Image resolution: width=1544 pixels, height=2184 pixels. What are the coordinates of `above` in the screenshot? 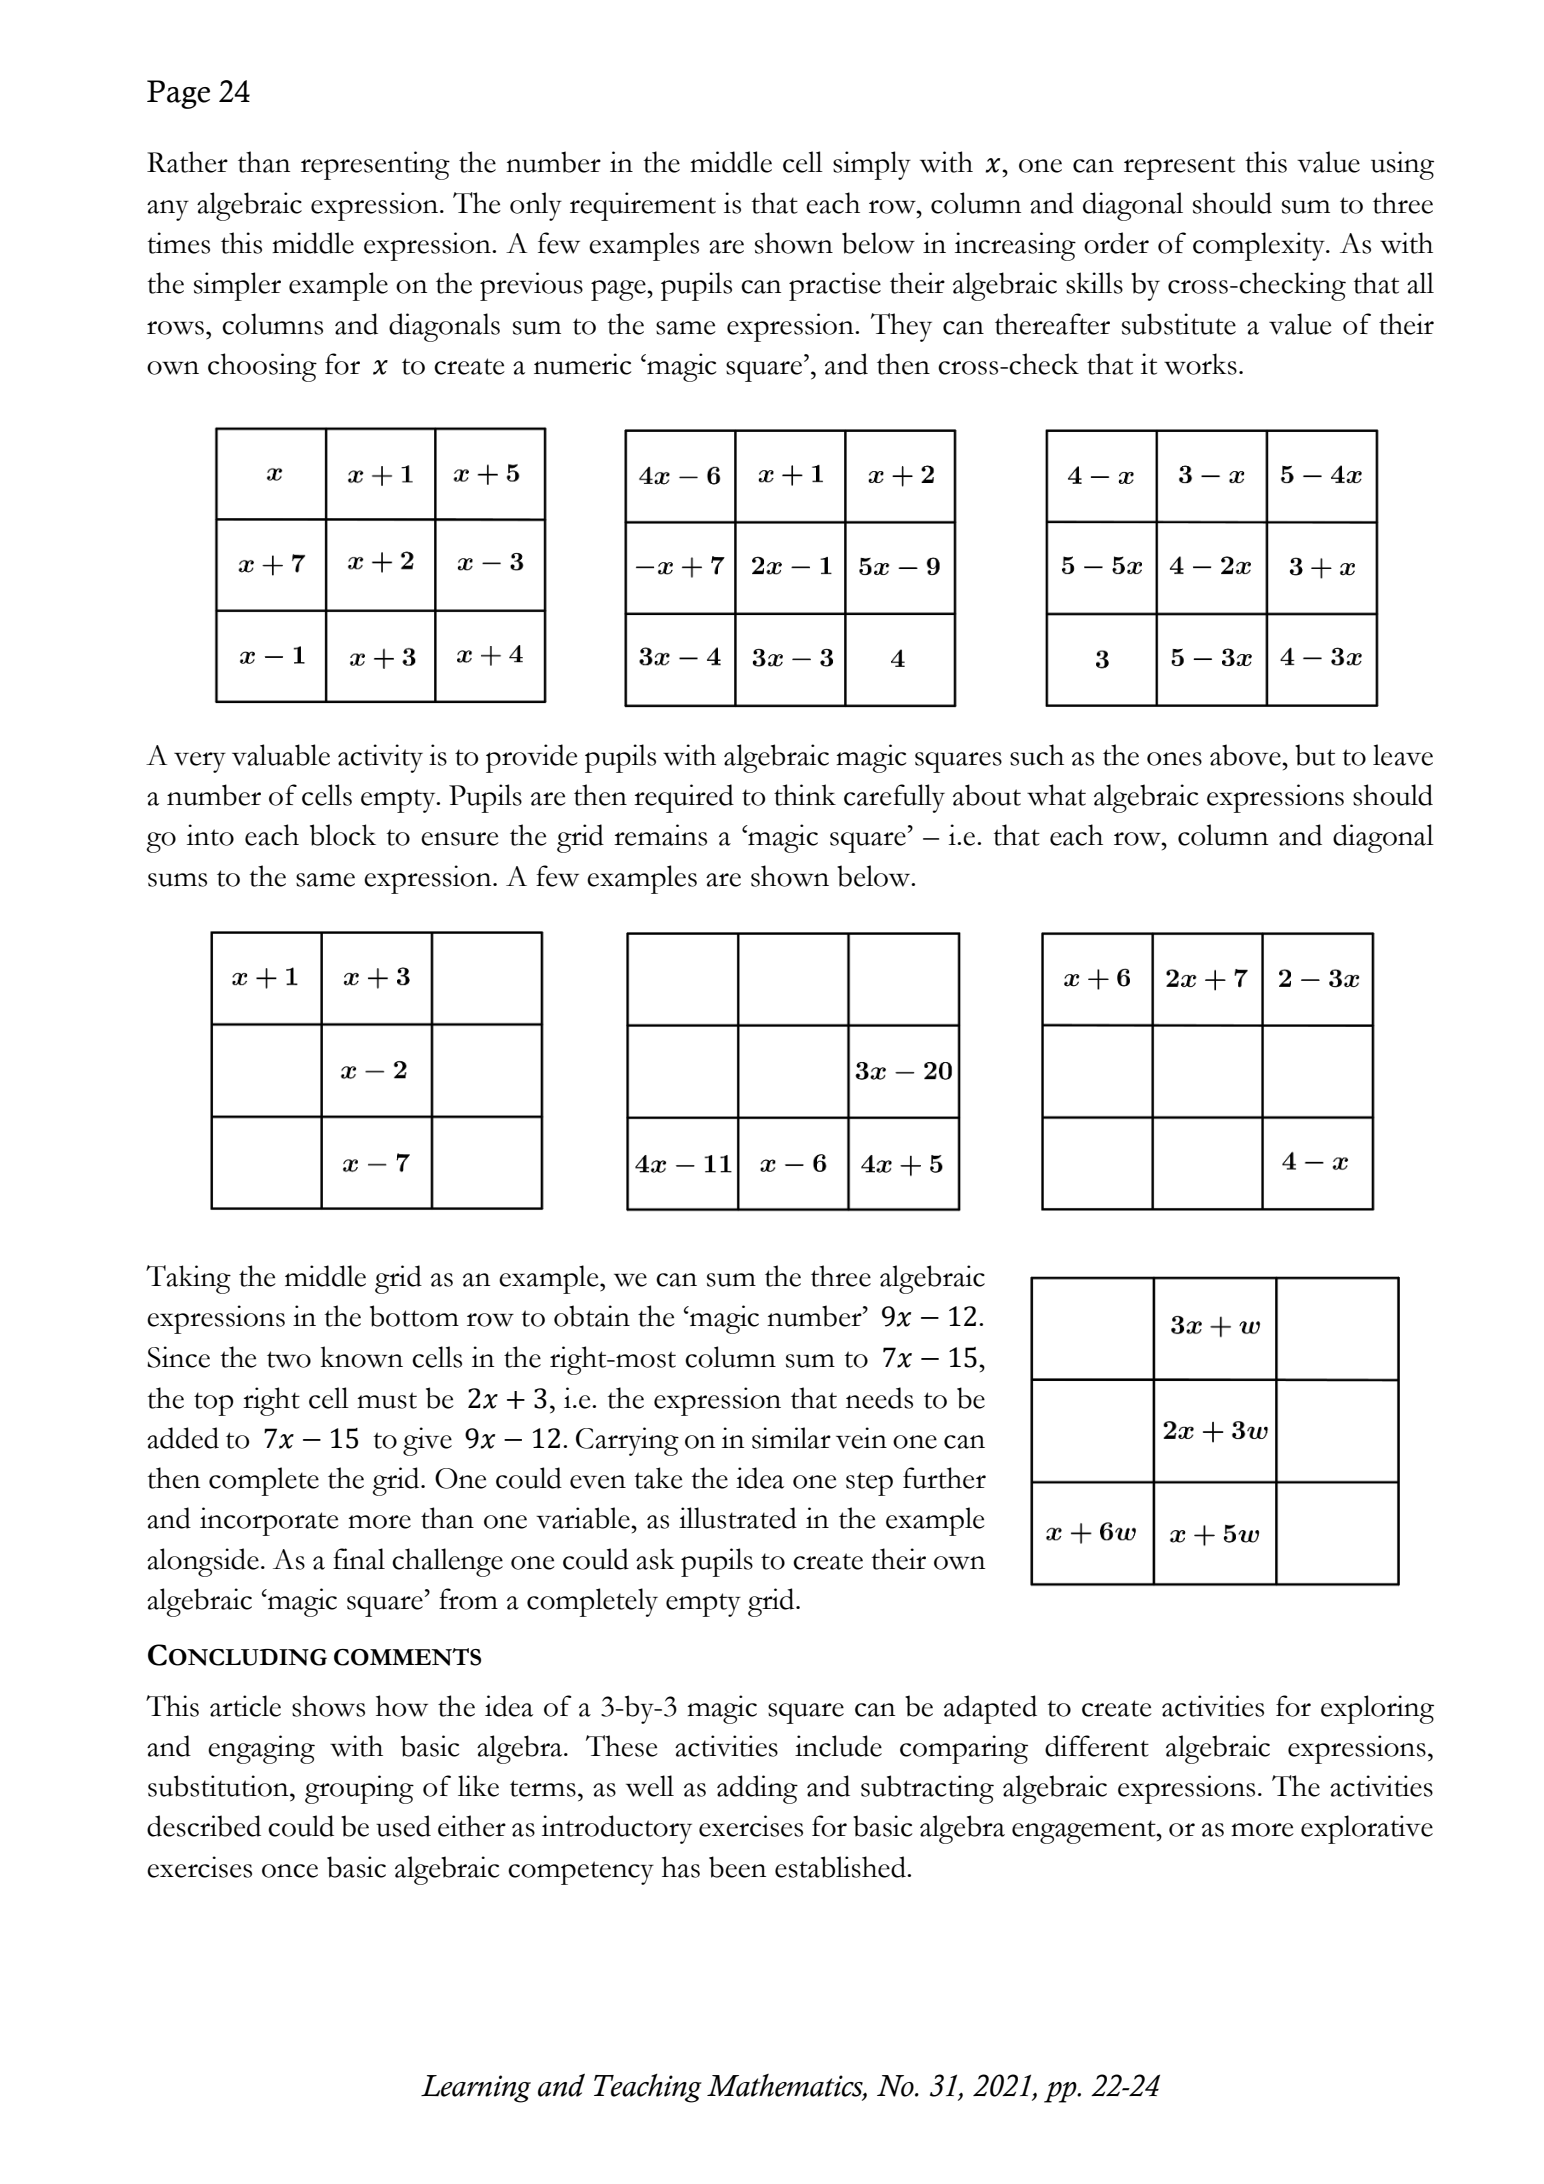 It's located at (1246, 755).
